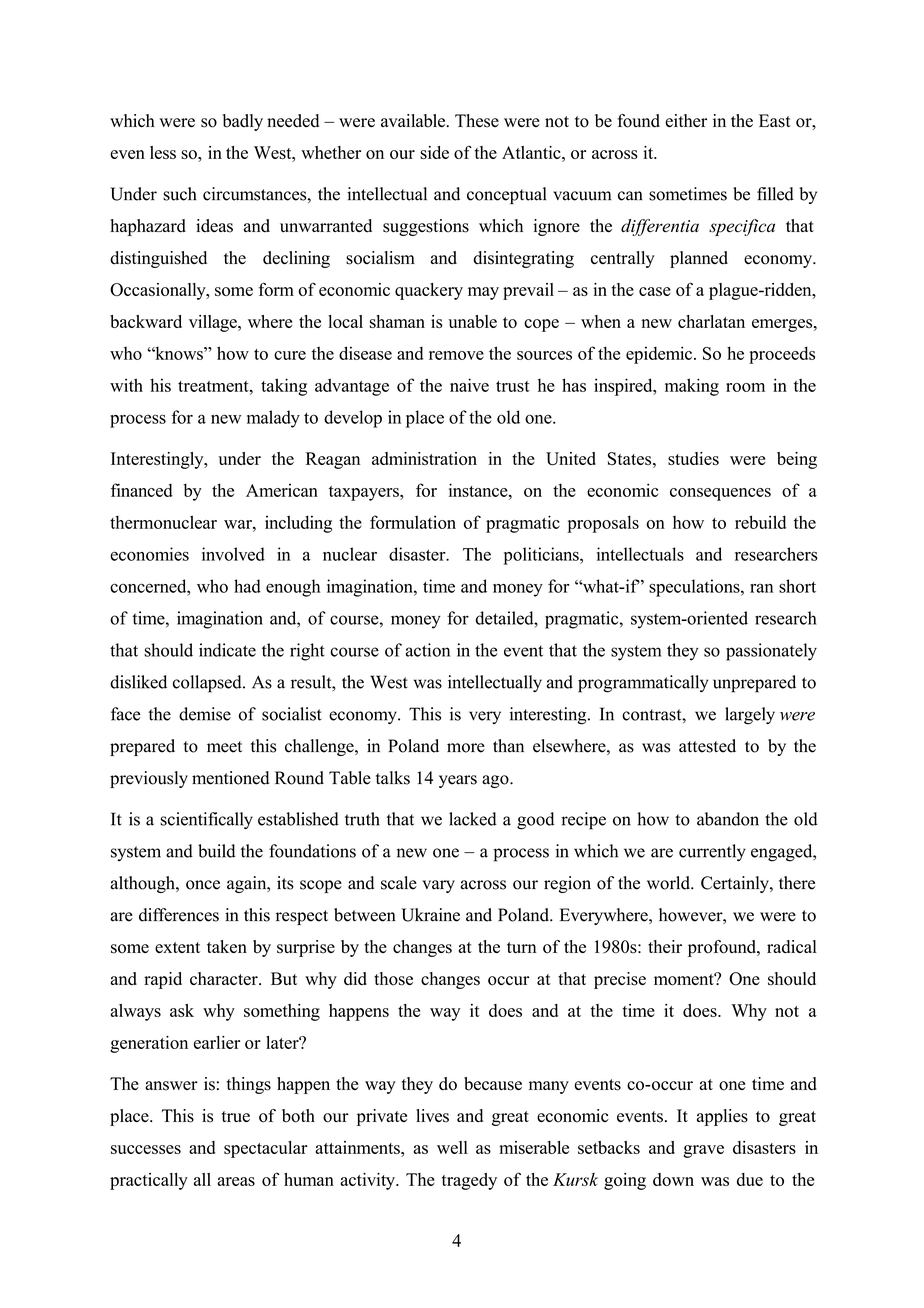 This screenshot has height=1308, width=924. Describe the element at coordinates (434, 152) in the screenshot. I see `side` at that location.
